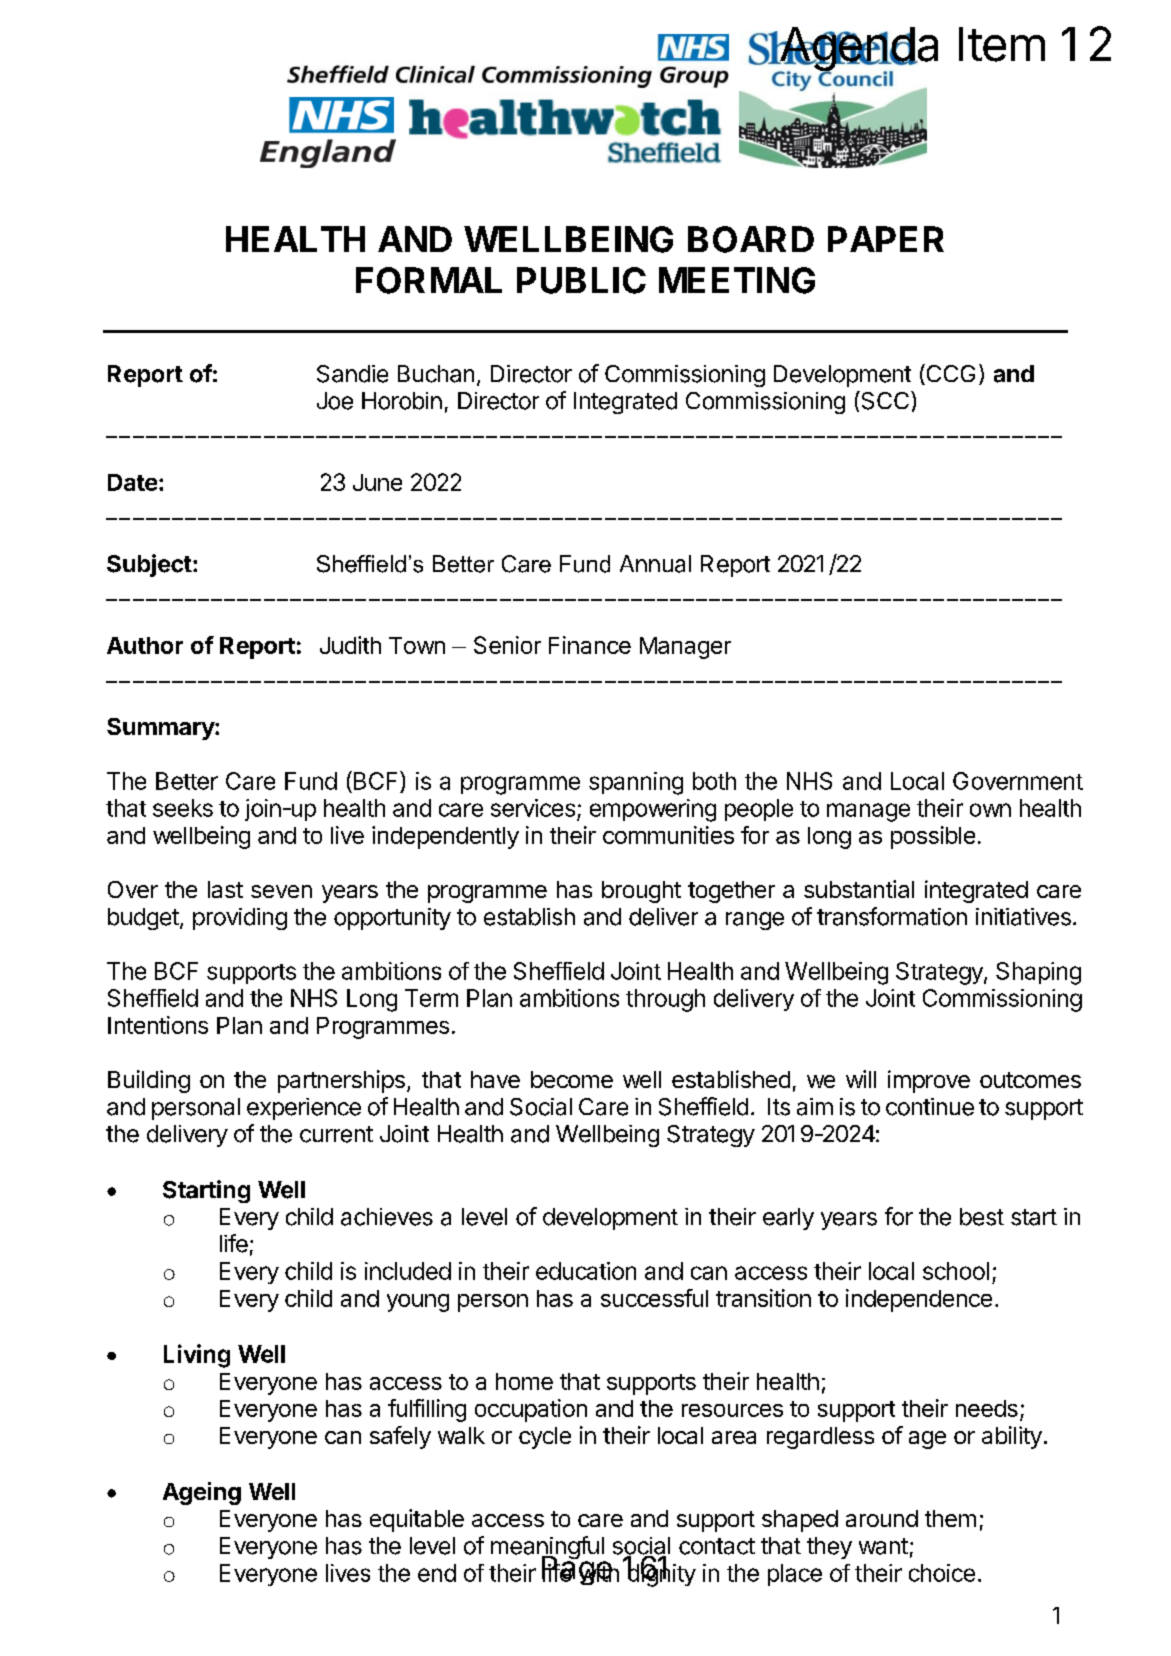 The image size is (1171, 1656). Describe the element at coordinates (183, 808) in the screenshot. I see `seeks` at that location.
